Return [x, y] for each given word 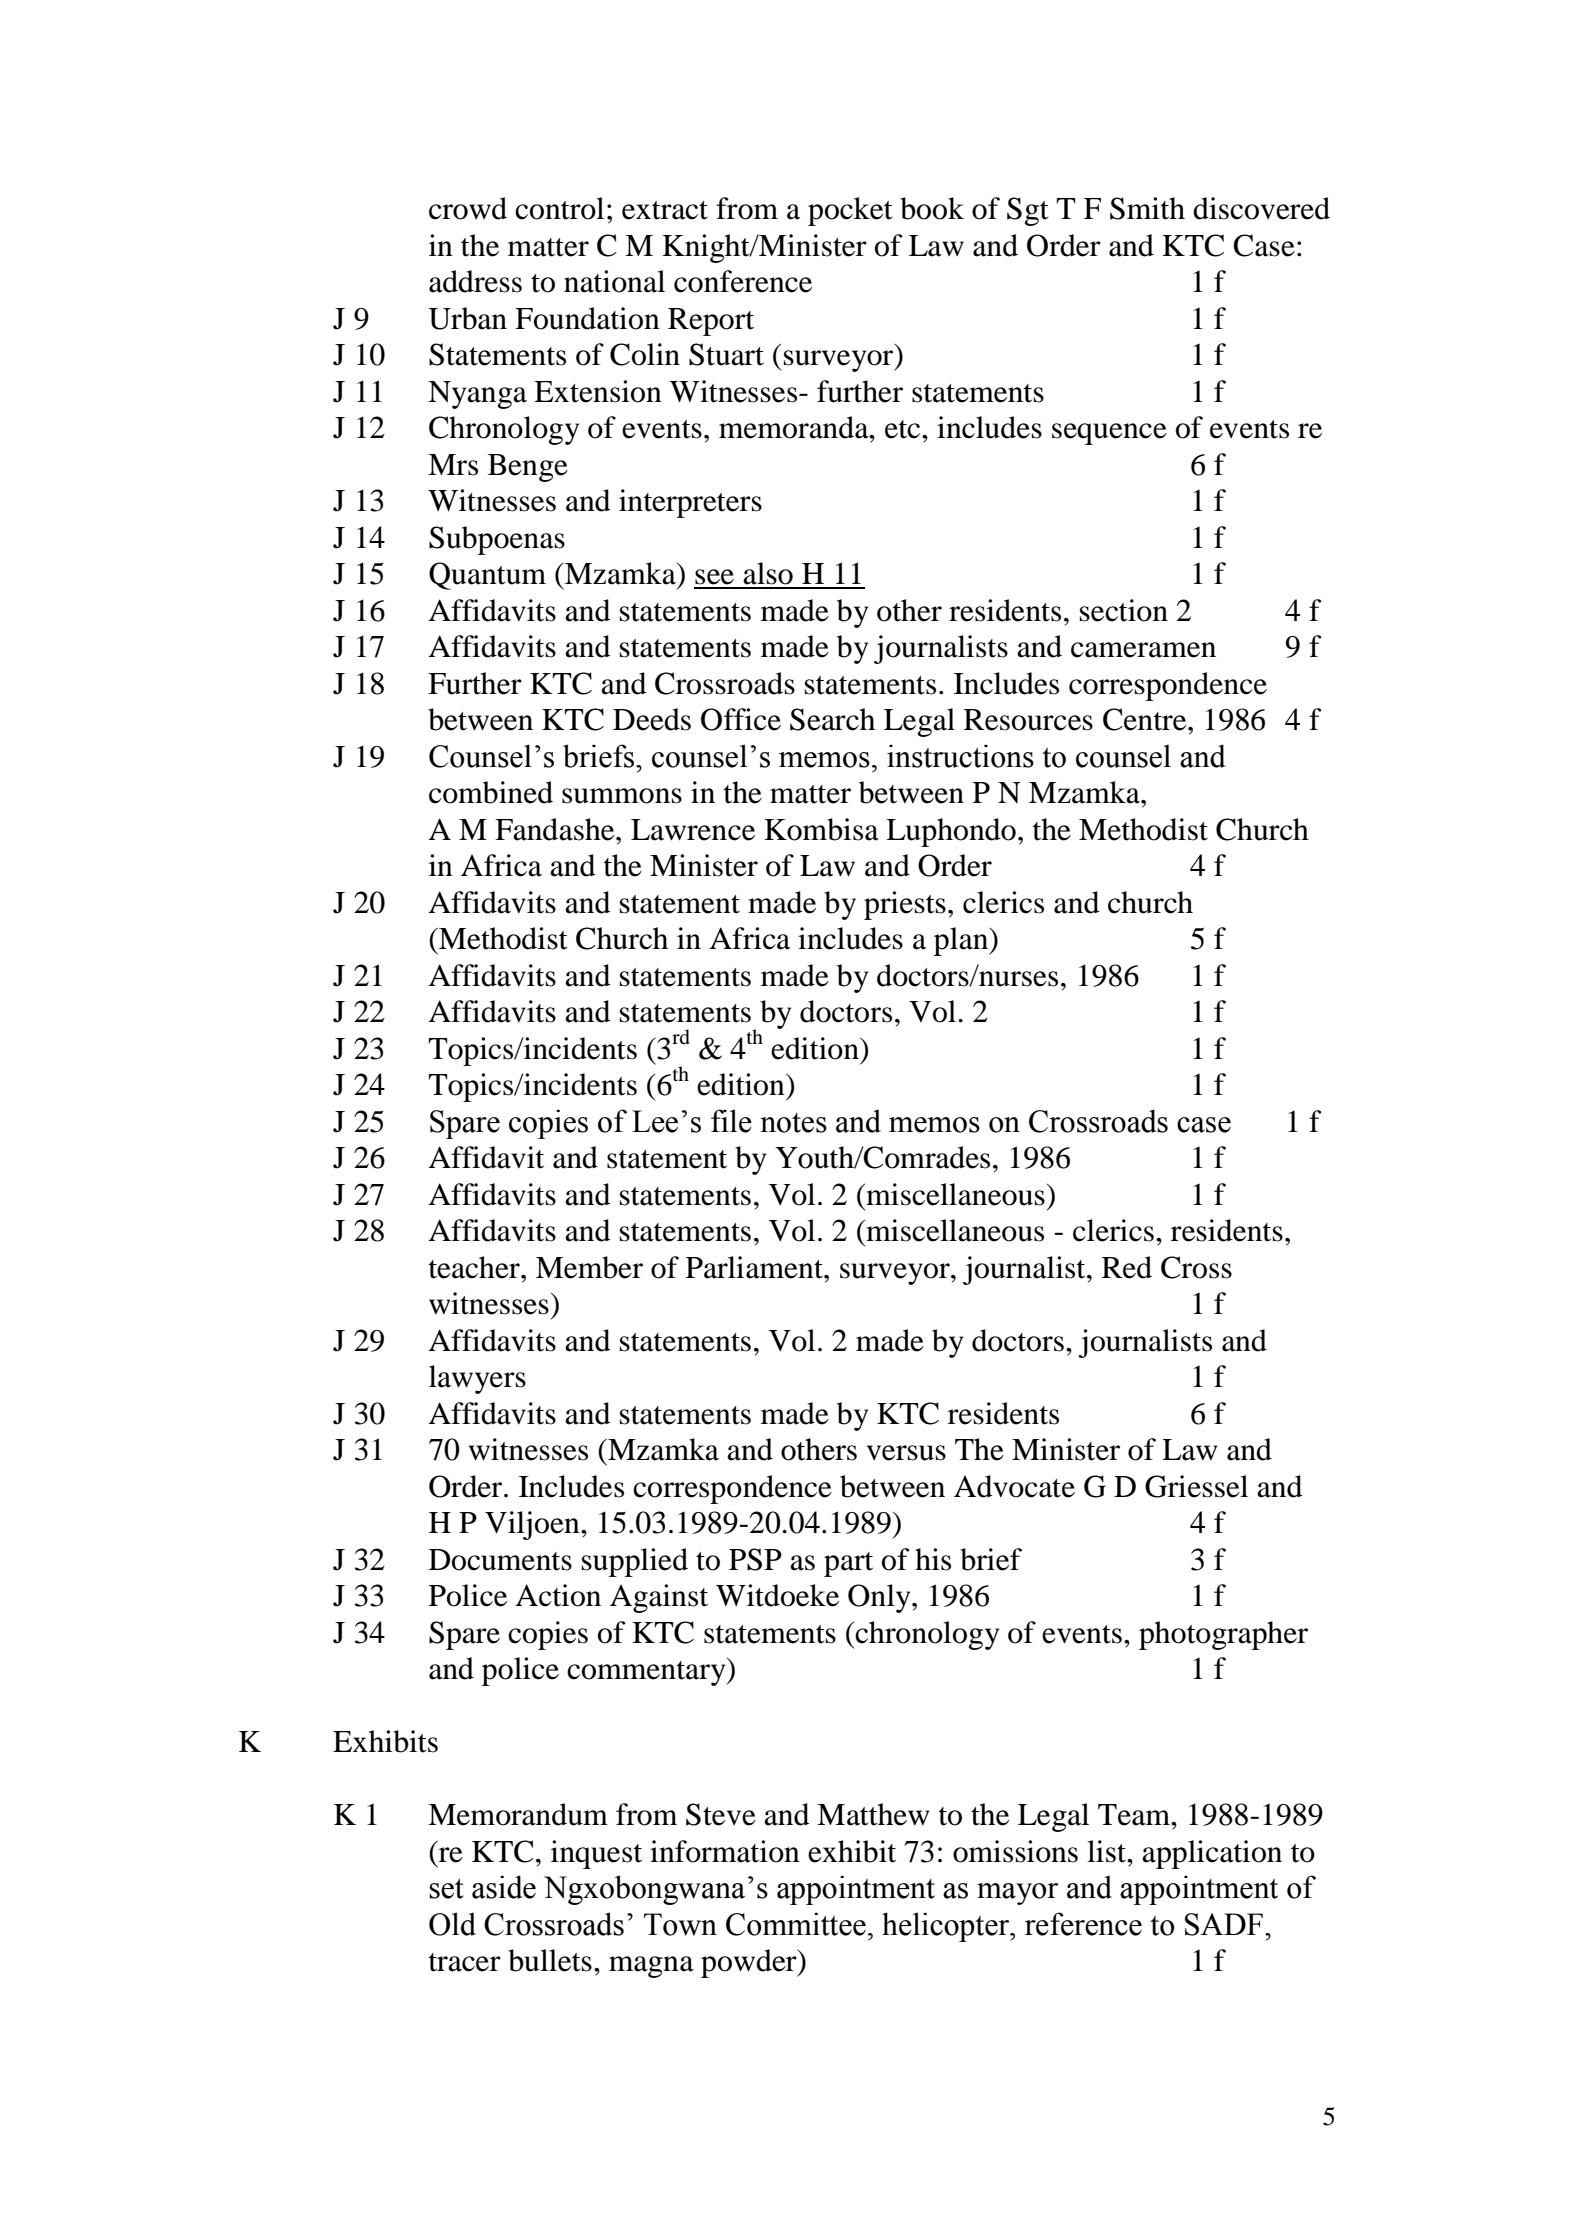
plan [962, 941]
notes [793, 1123]
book [932, 208]
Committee [796, 1924]
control [559, 208]
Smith [1147, 208]
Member [589, 1267]
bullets [550, 1960]
